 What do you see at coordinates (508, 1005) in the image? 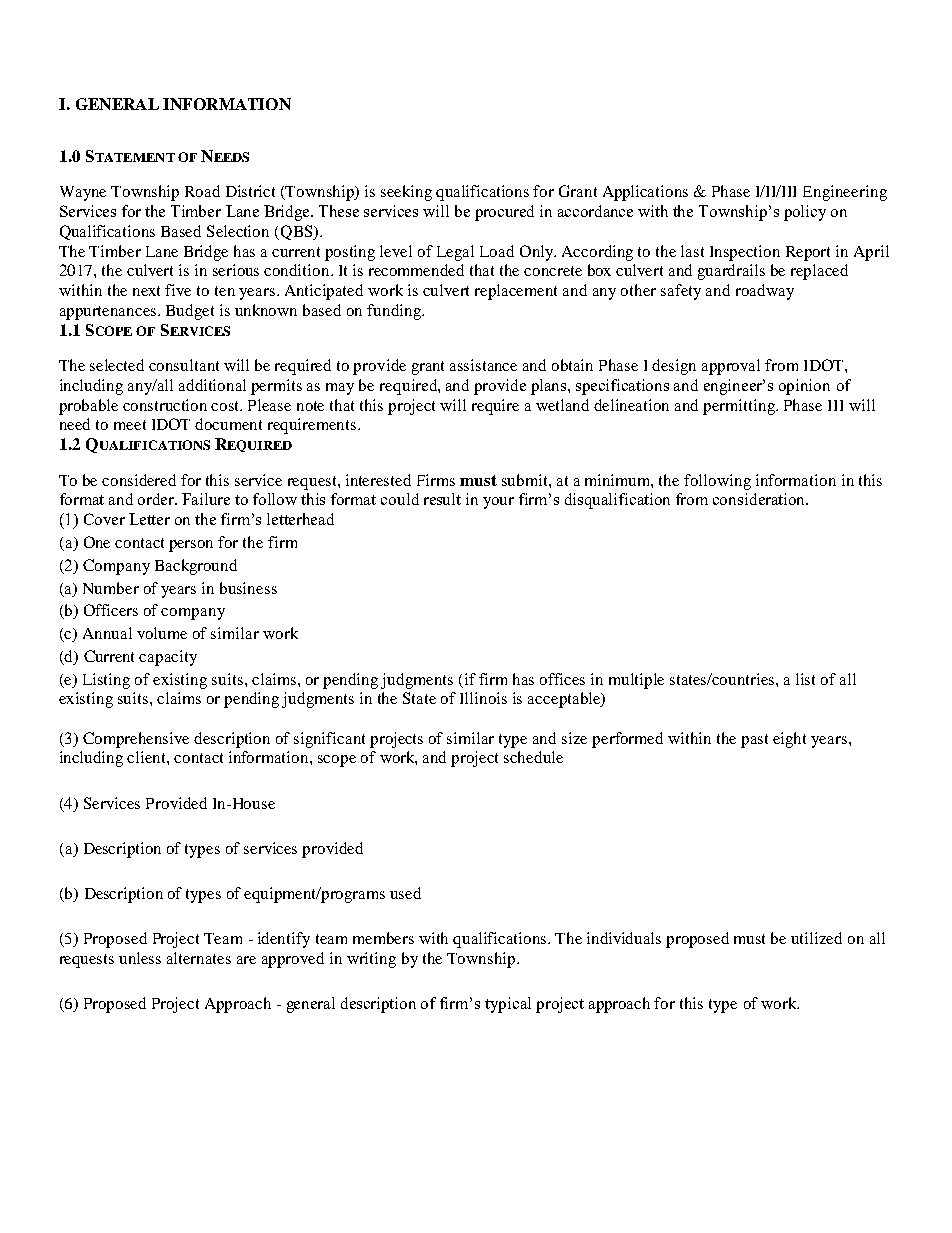
I see `typical` at bounding box center [508, 1005].
